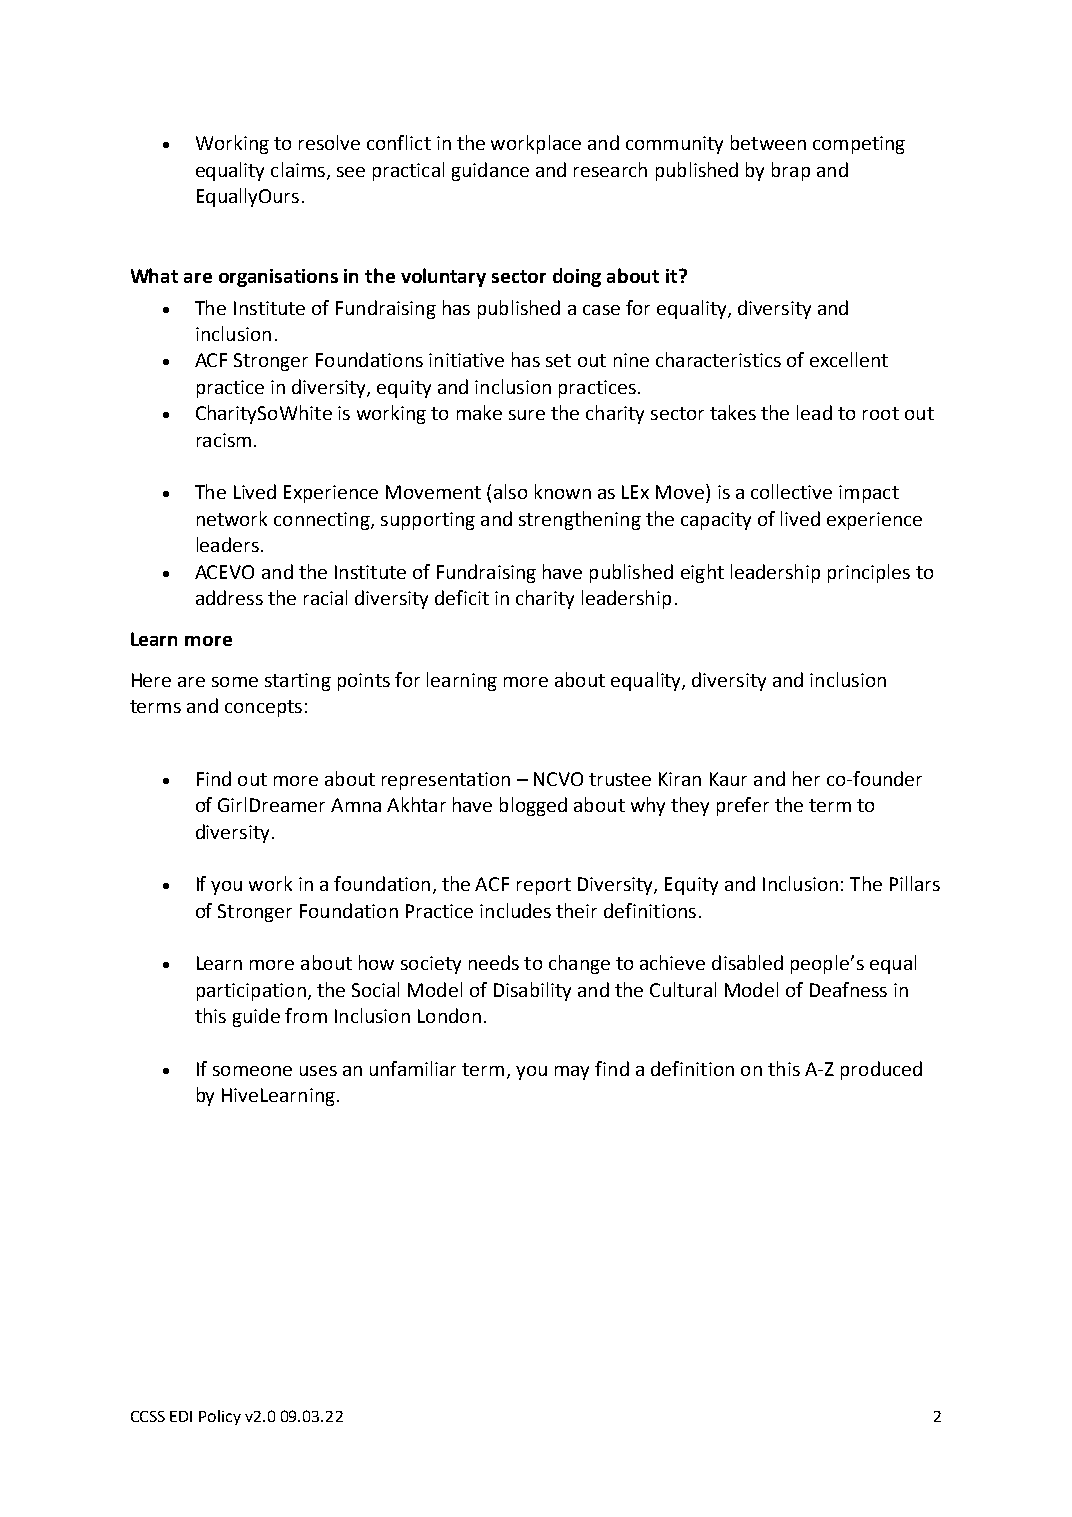 The width and height of the screenshot is (1072, 1517). I want to click on concepts, so click(263, 708).
